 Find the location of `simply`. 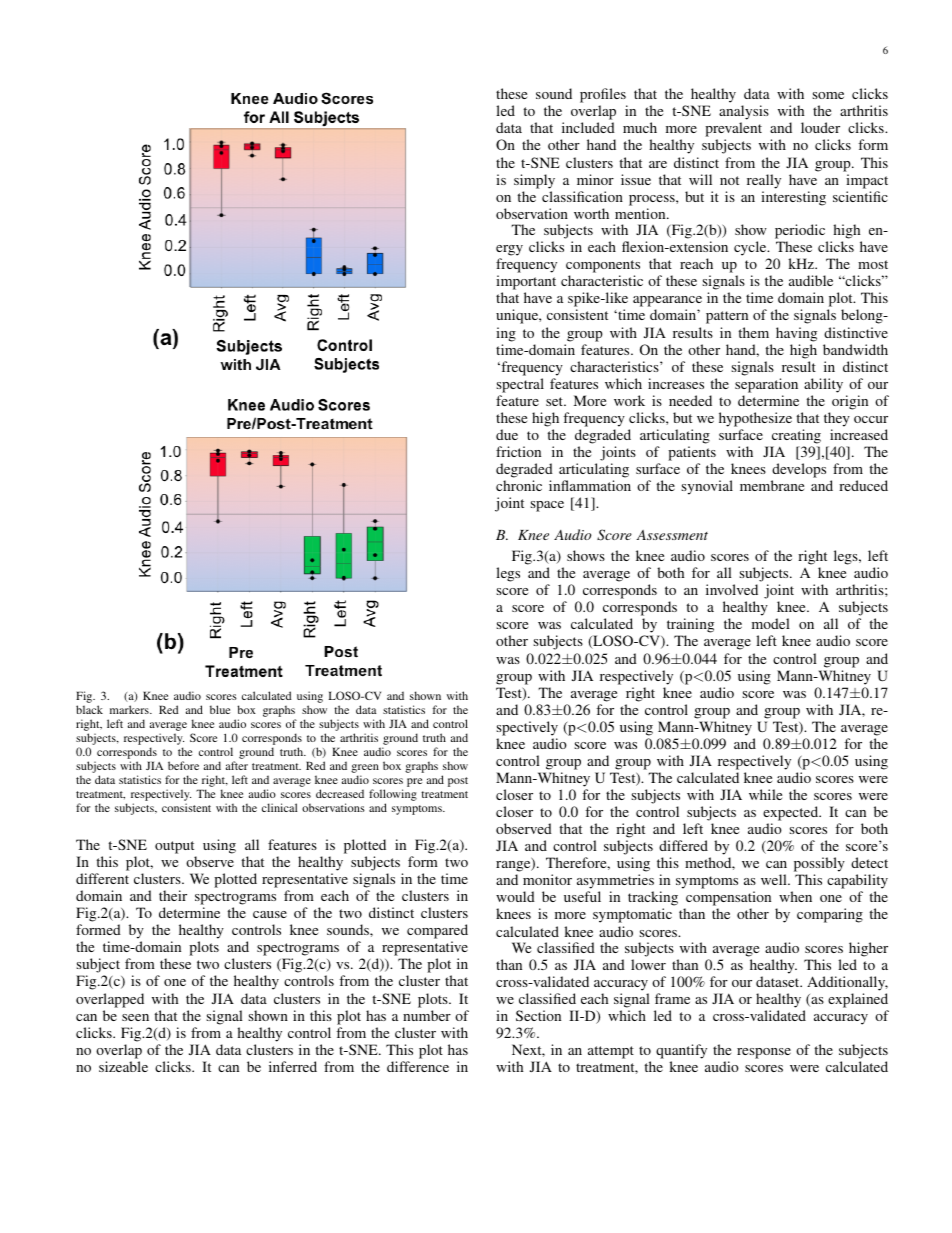

simply is located at coordinates (534, 181).
